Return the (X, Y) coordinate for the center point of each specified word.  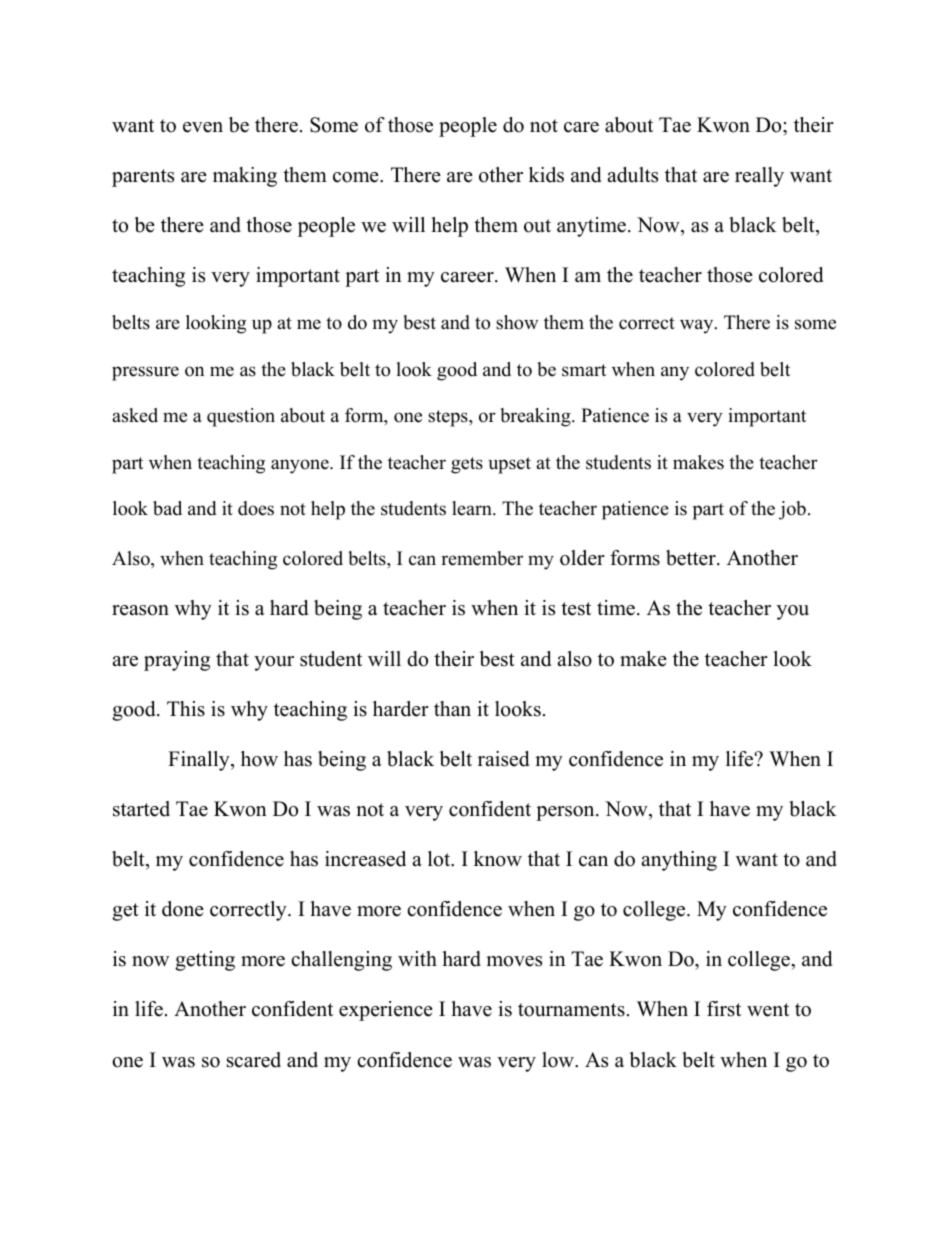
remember (482, 558)
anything (679, 861)
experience (386, 1011)
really (759, 177)
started (141, 809)
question (241, 417)
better (692, 558)
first (724, 1009)
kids (546, 175)
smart (584, 370)
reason (140, 610)
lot (440, 859)
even (203, 127)
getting (205, 961)
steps (449, 418)
